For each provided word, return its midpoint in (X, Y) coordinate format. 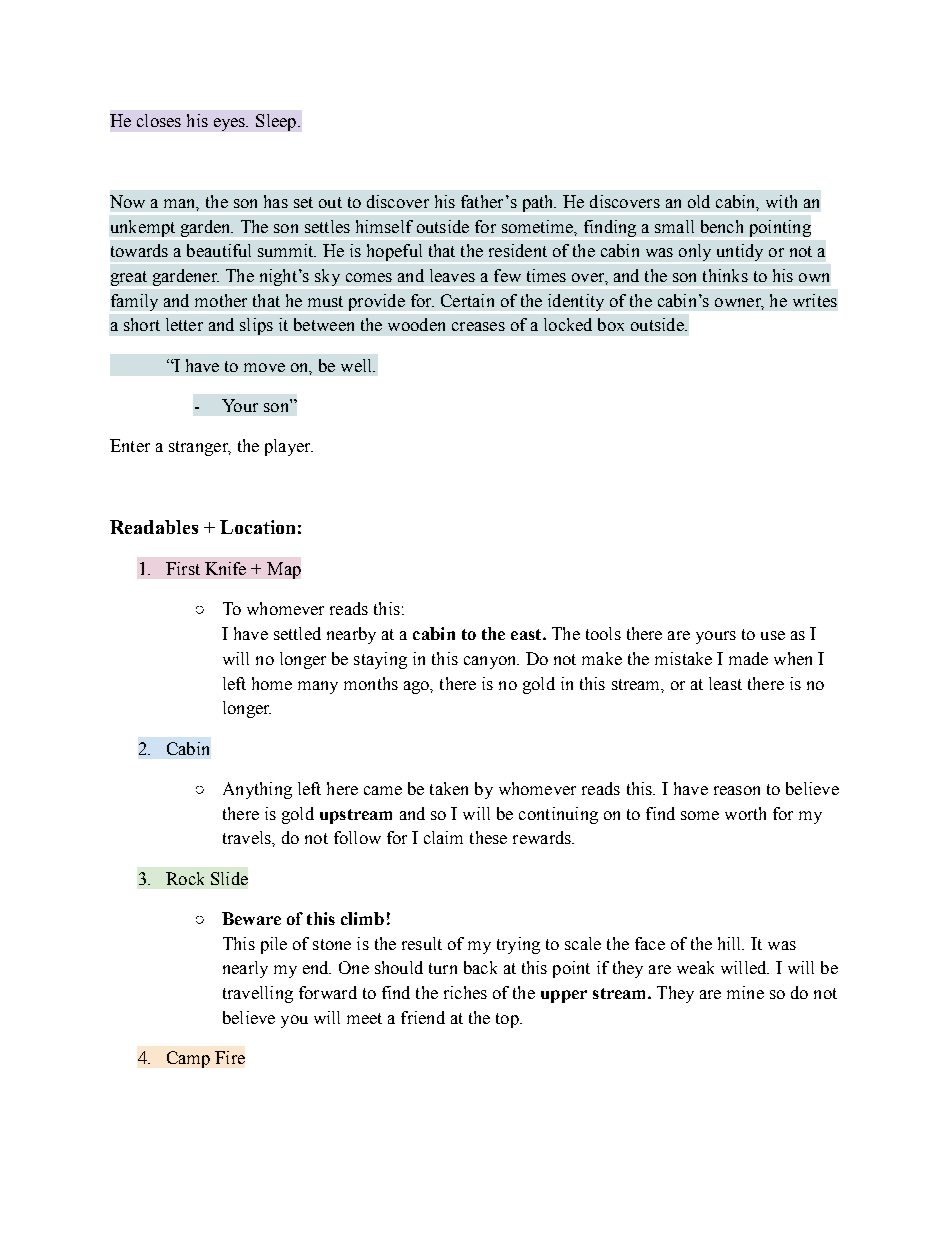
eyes (231, 124)
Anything (257, 790)
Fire (230, 1057)
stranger (199, 448)
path (539, 203)
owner (739, 303)
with (781, 201)
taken (449, 788)
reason (737, 790)
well (358, 365)
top (508, 1020)
